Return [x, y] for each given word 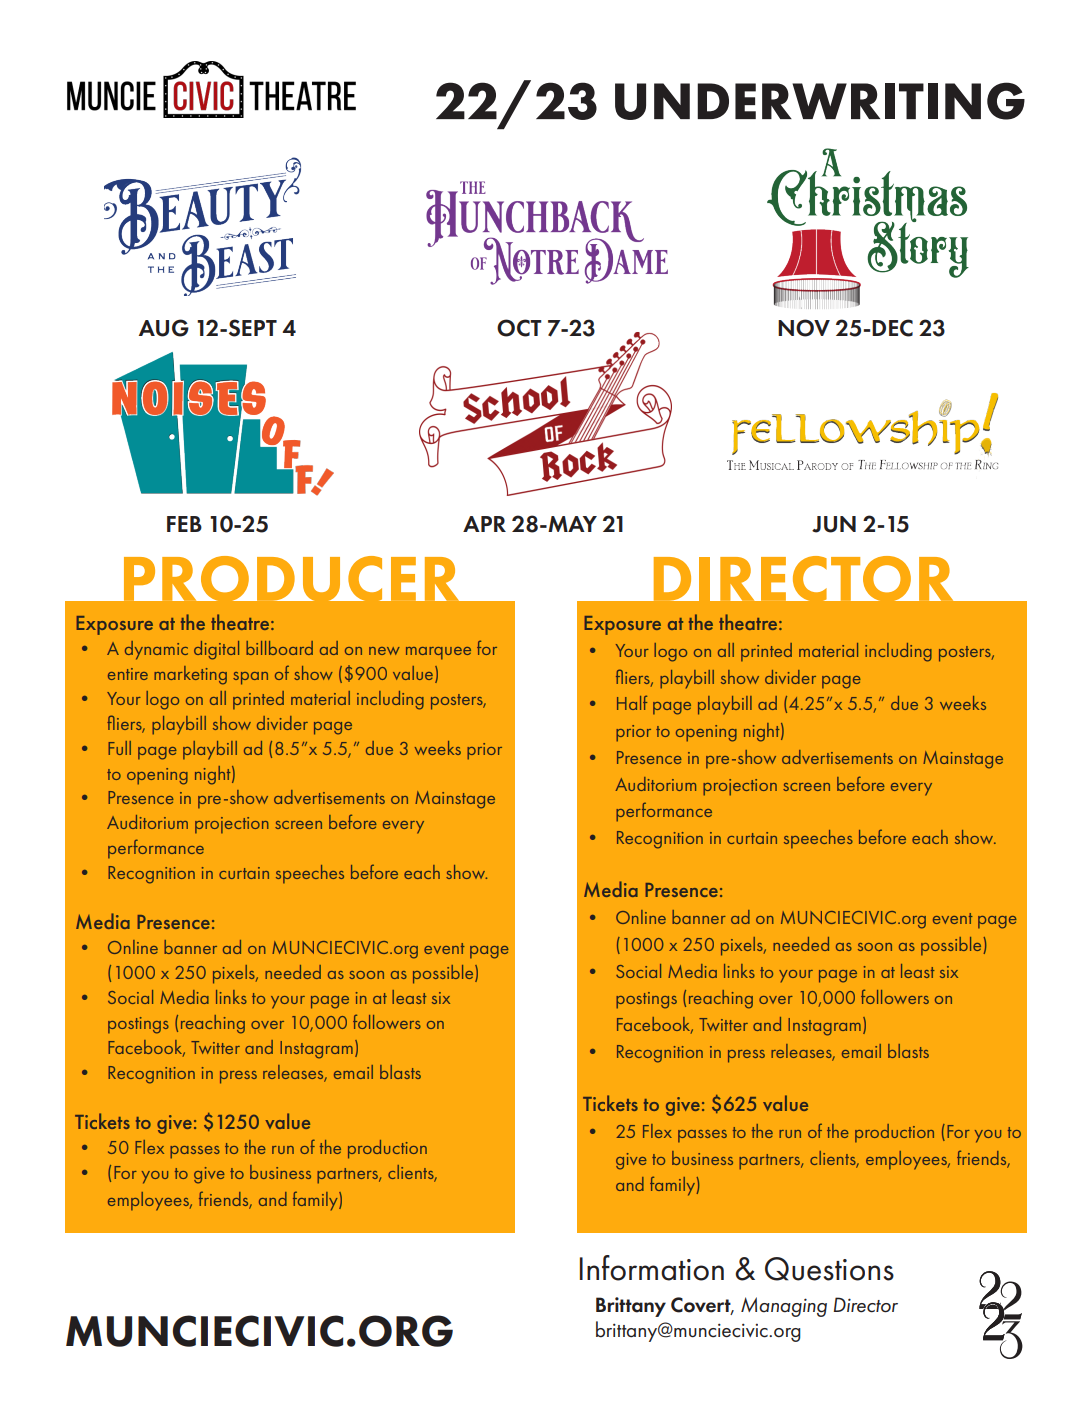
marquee [438, 653]
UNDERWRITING [820, 101]
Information [652, 1268]
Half [632, 702]
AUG [164, 328]
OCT [519, 328]
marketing [190, 675]
